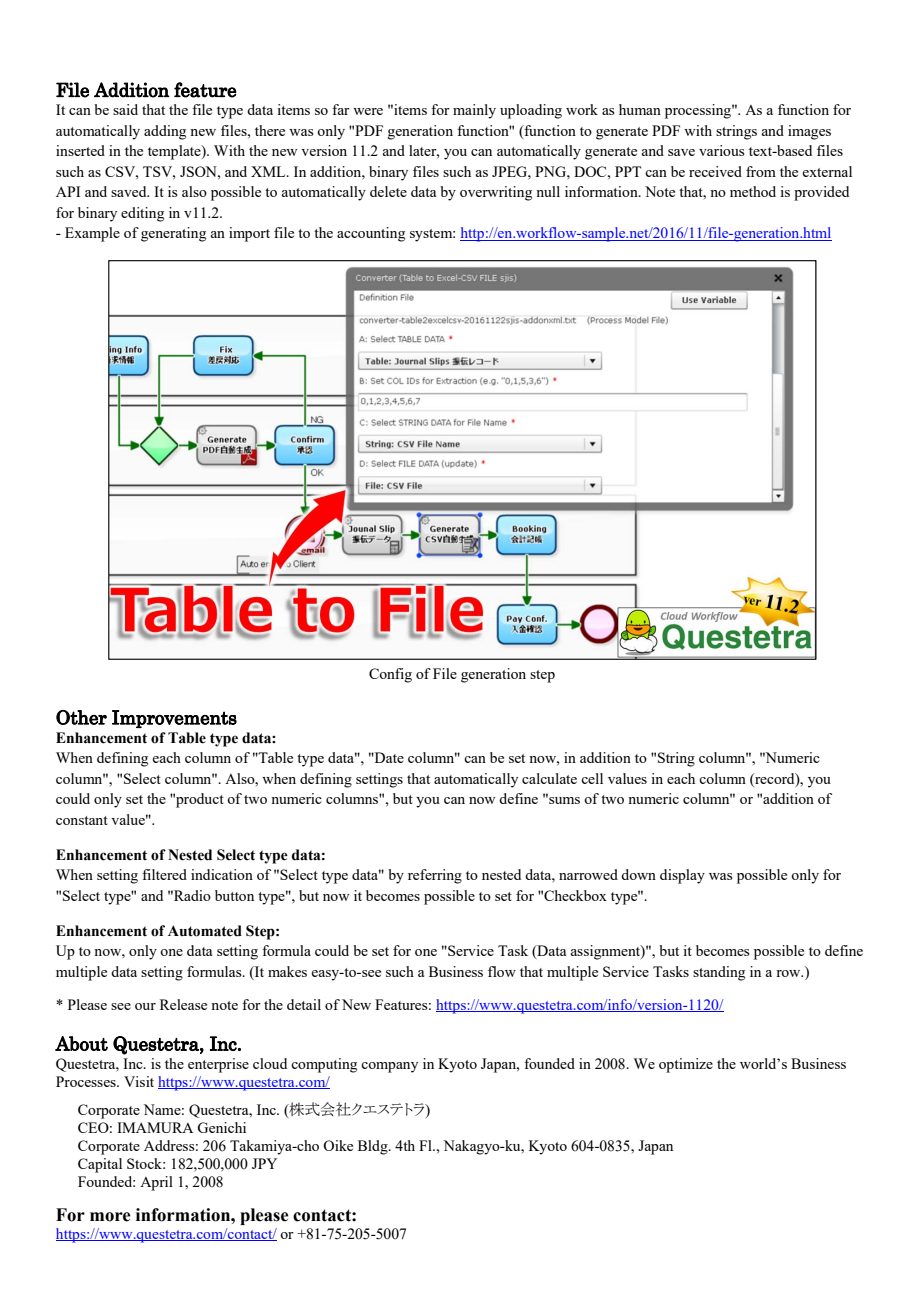 The height and width of the page is (1308, 924). Describe the element at coordinates (722, 150) in the page. I see `various` at that location.
